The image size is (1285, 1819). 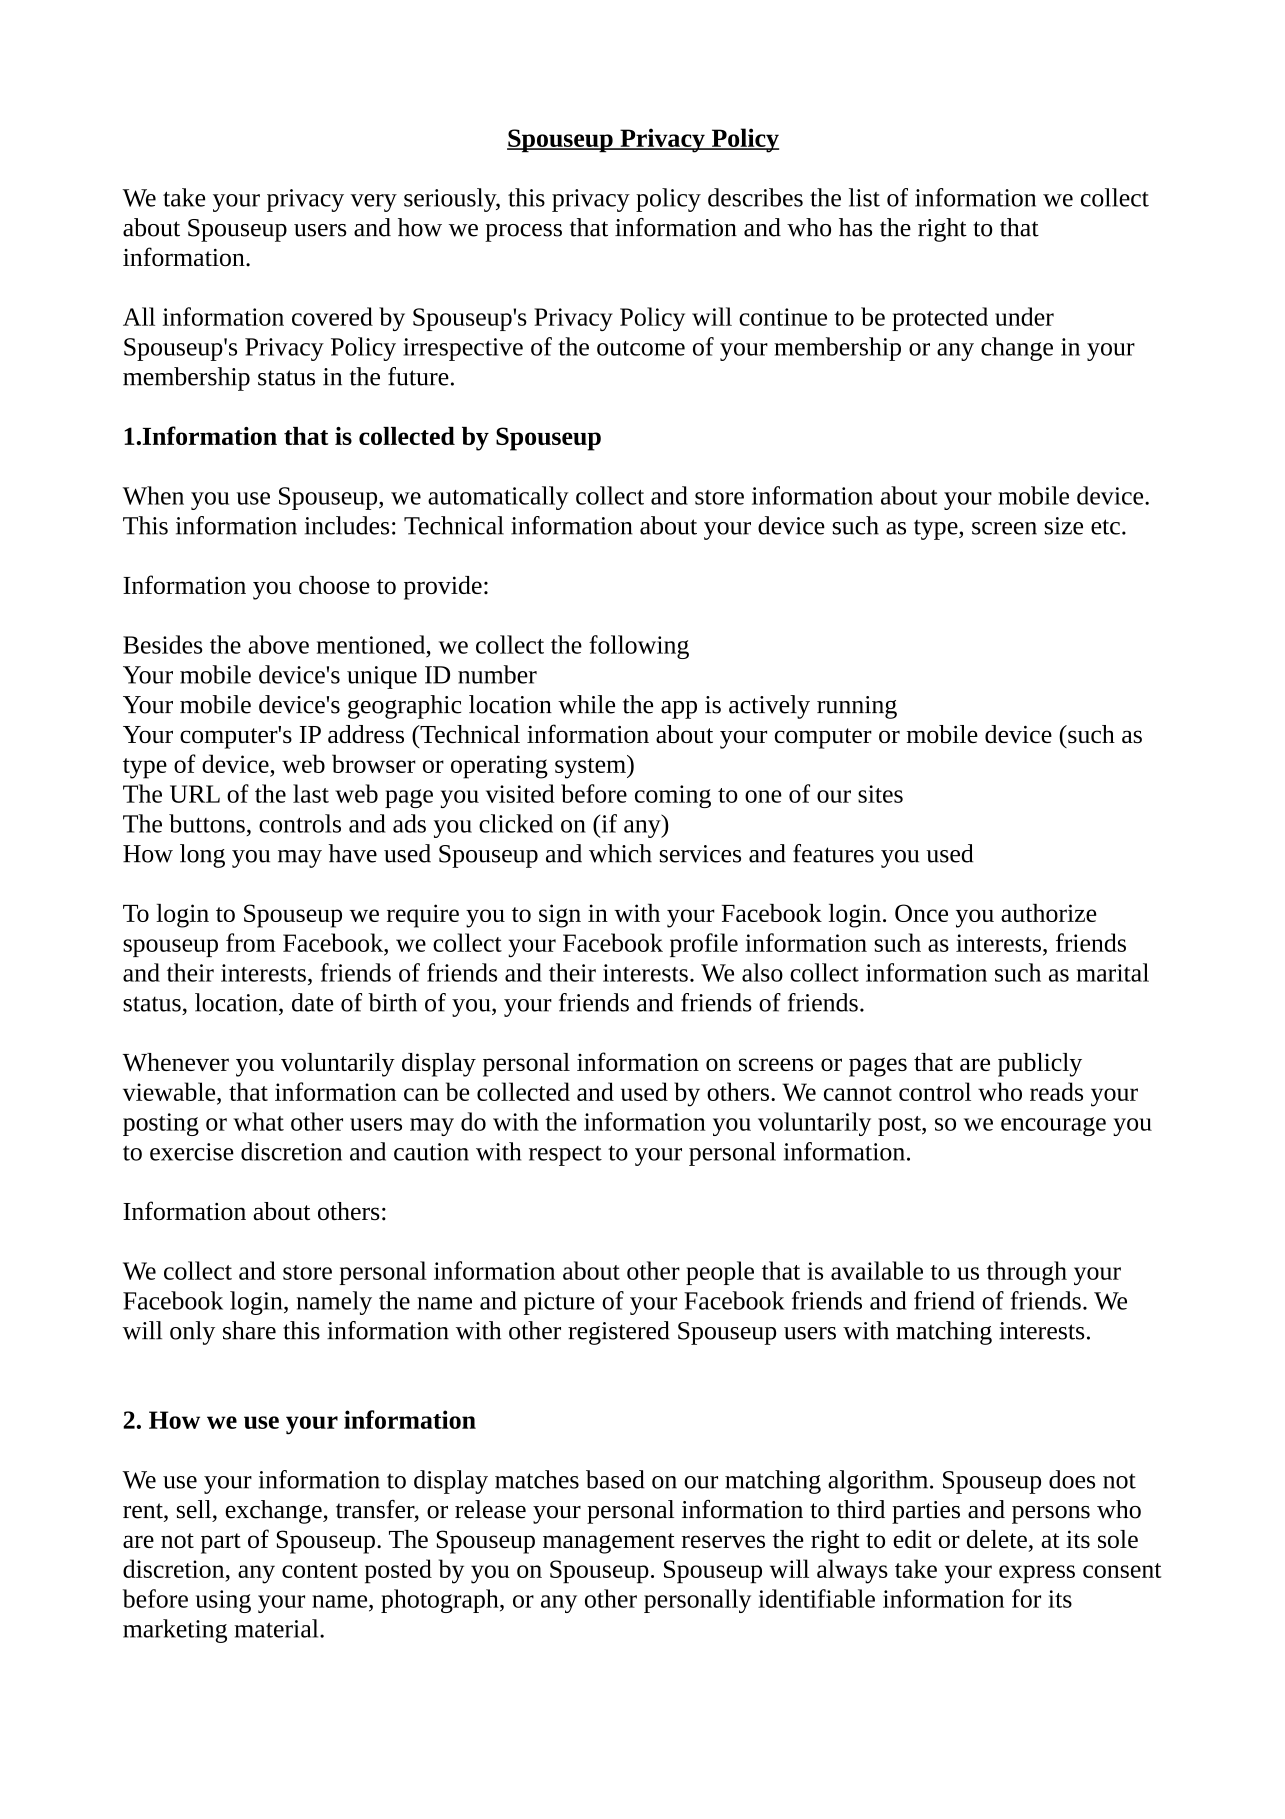 I want to click on choose, so click(x=334, y=585).
